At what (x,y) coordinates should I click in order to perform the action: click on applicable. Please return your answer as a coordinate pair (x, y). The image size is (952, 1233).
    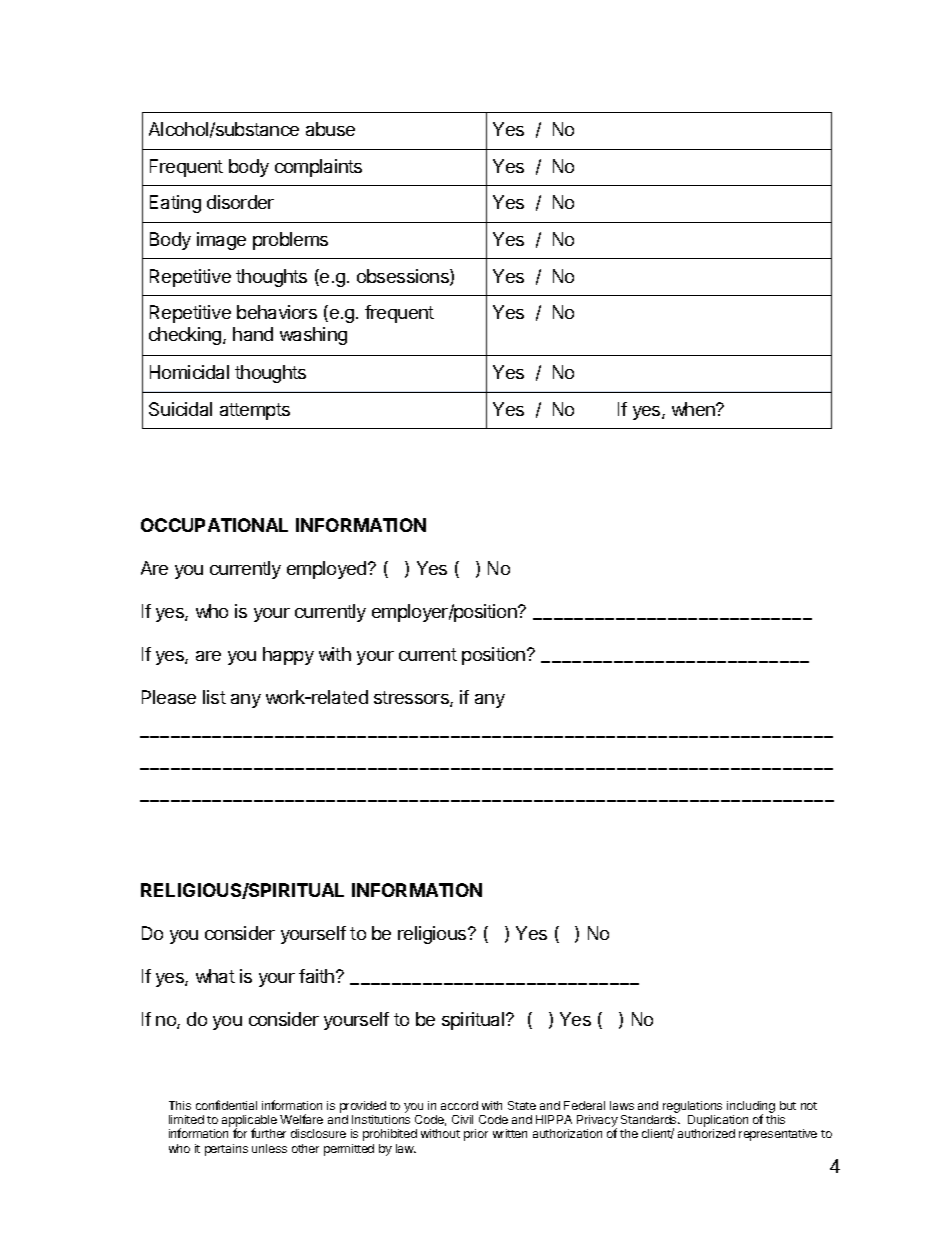
    Looking at the image, I should click on (249, 1122).
